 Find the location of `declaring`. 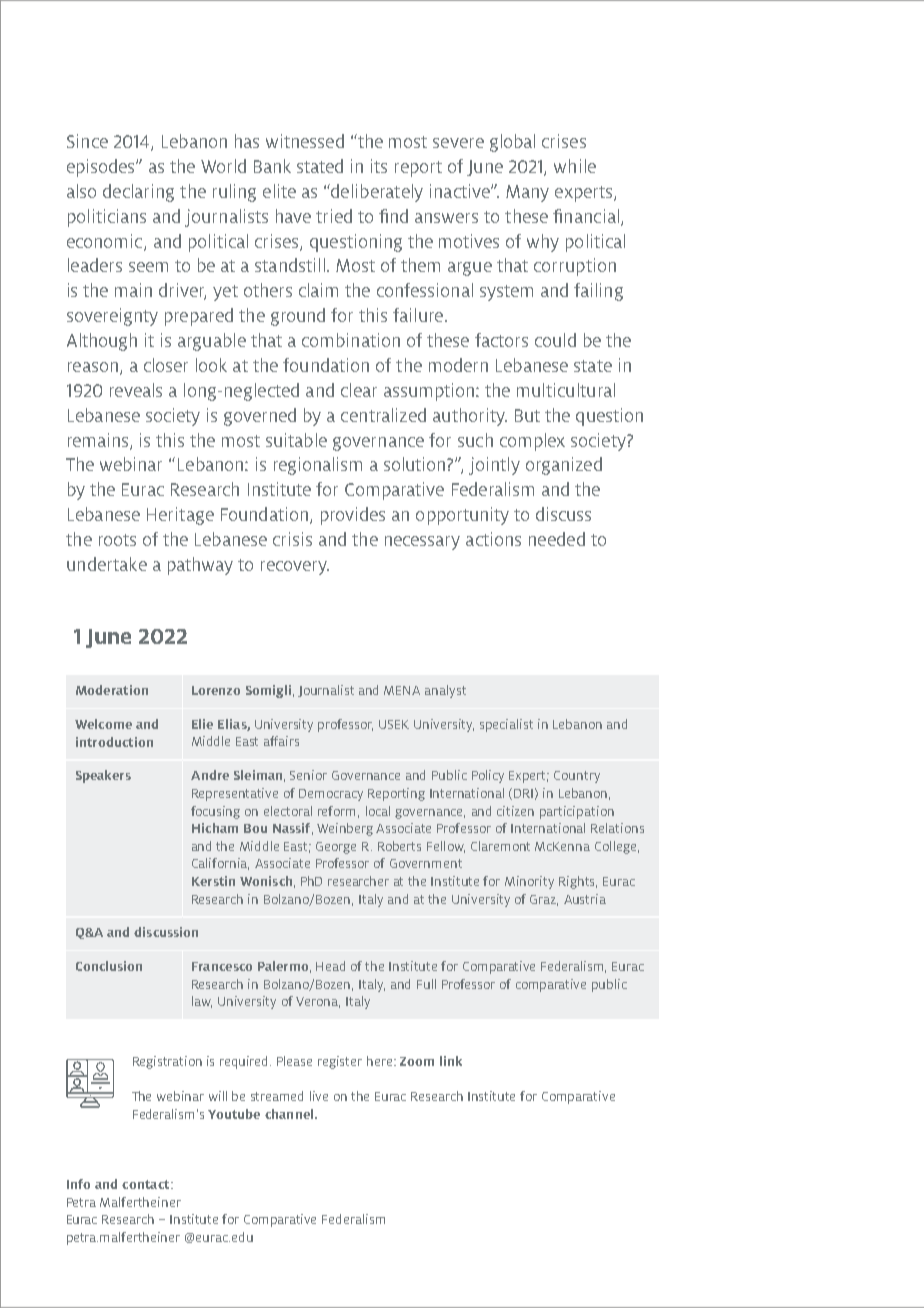

declaring is located at coordinates (138, 193).
